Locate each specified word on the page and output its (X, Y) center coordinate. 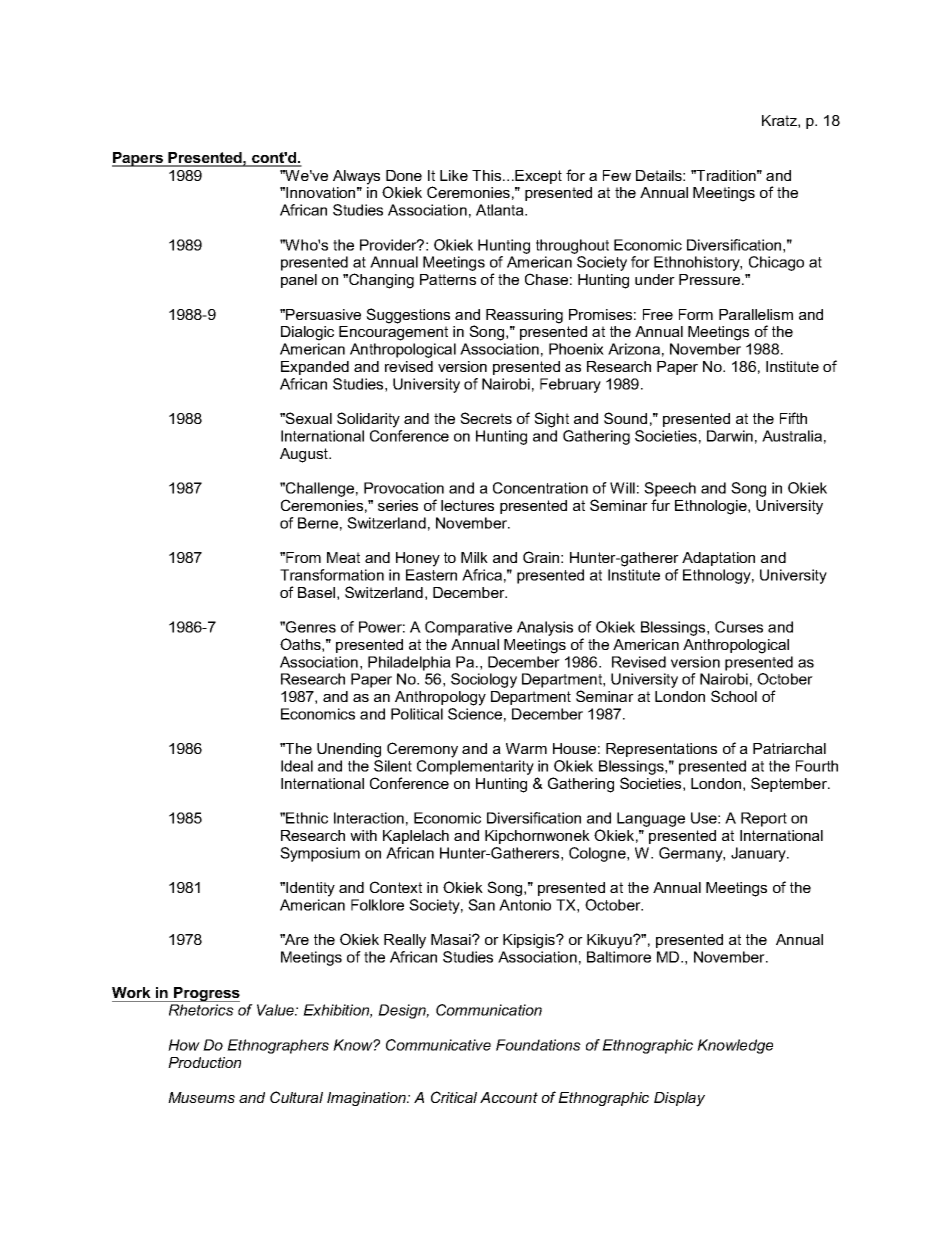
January (760, 854)
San (481, 905)
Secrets (486, 418)
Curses (739, 627)
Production (204, 1062)
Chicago (776, 263)
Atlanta (501, 210)
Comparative (468, 628)
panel (299, 281)
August (305, 455)
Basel (316, 592)
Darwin (730, 436)
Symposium (320, 854)
